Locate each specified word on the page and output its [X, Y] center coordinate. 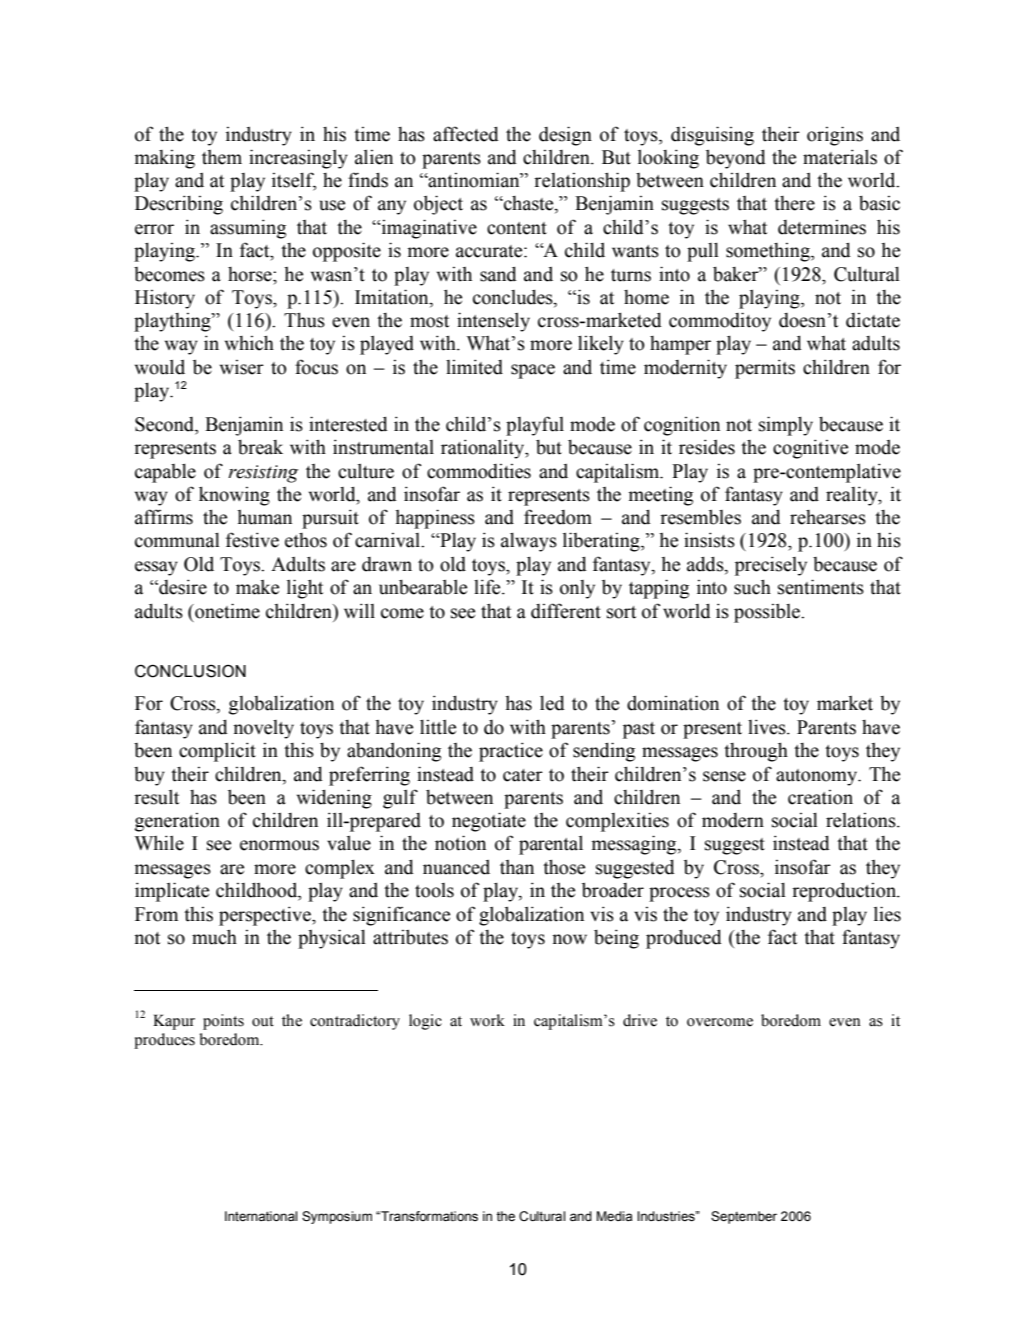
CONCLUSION [190, 671]
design [565, 136]
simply [786, 426]
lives [768, 727]
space [533, 371]
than [517, 867]
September [744, 1217]
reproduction [845, 892]
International [261, 1216]
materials [840, 157]
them [222, 157]
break [260, 447]
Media [614, 1216]
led [552, 703]
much [214, 937]
